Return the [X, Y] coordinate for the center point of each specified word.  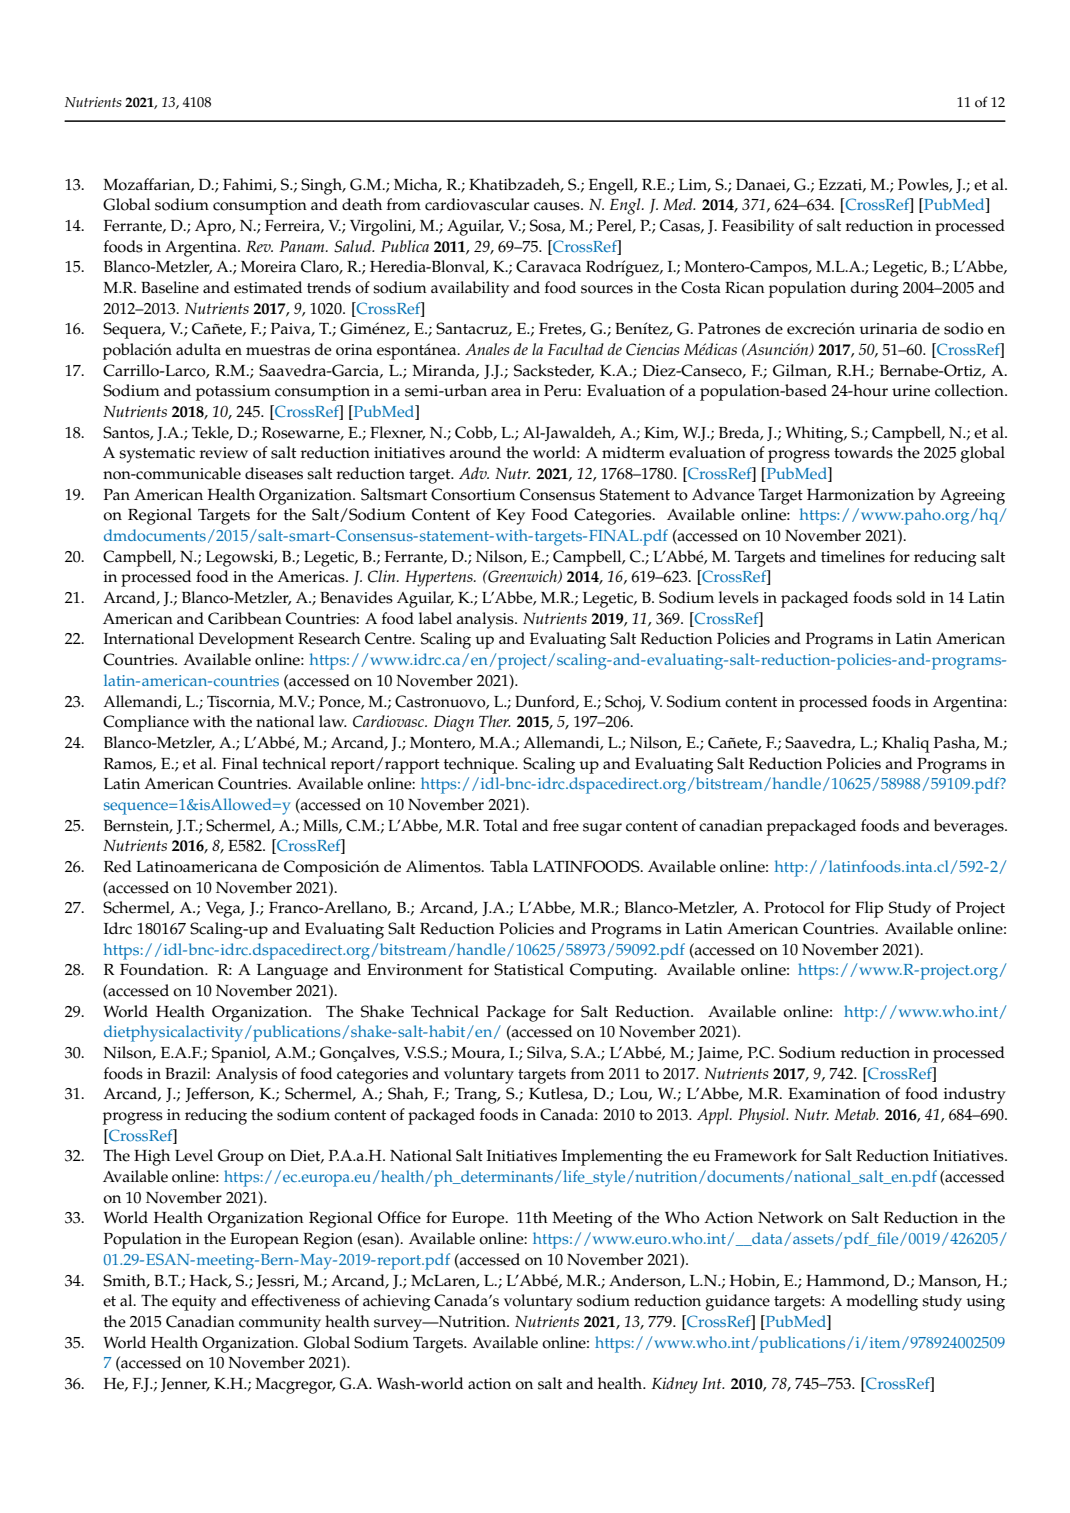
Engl [626, 206]
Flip [869, 909]
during [874, 289]
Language [292, 972]
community [280, 1324]
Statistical [529, 969]
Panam [303, 246]
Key [511, 517]
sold [911, 597]
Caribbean [245, 618]
